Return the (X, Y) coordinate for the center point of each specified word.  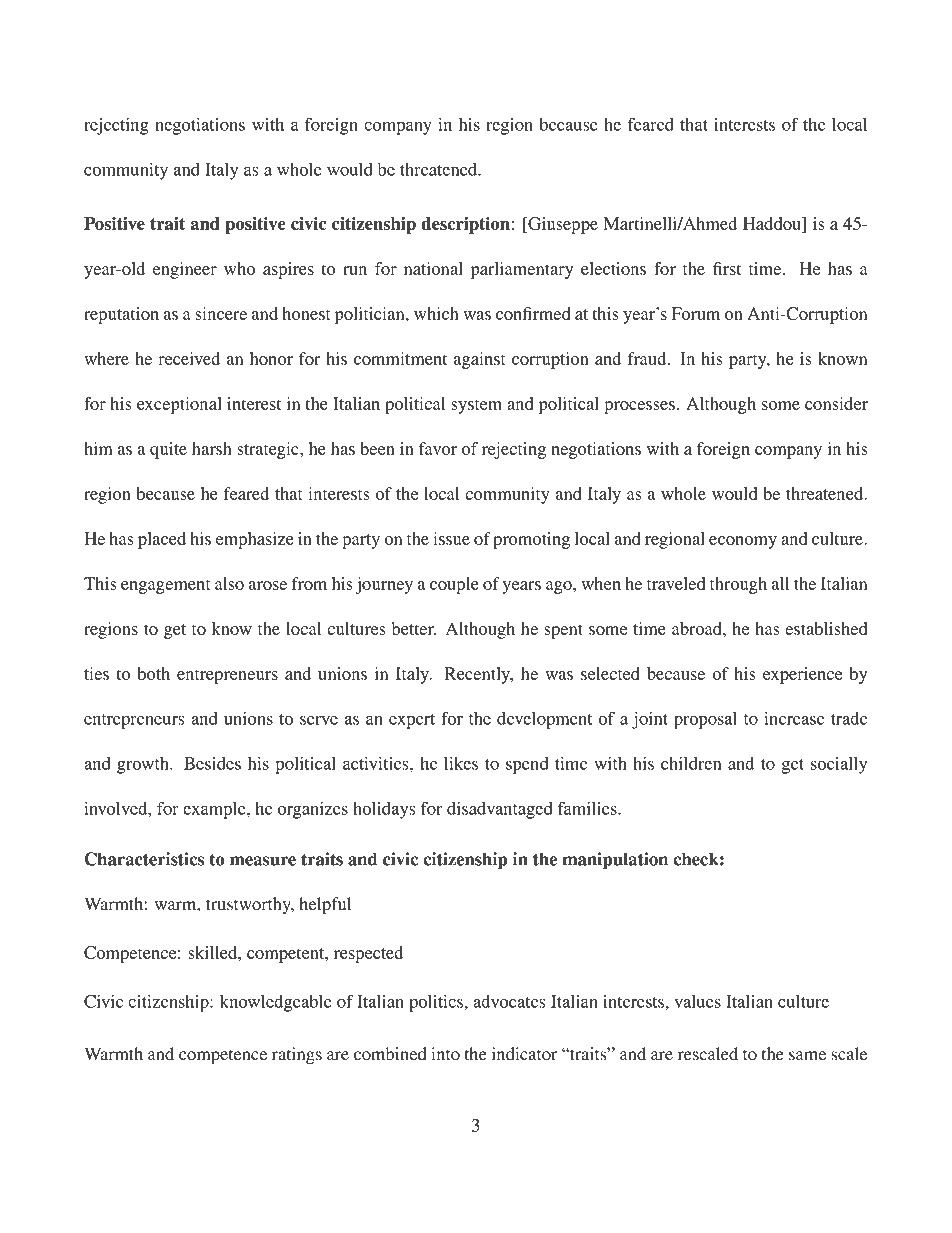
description (466, 225)
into (445, 1054)
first (727, 268)
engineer (185, 270)
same (807, 1056)
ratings (297, 1055)
